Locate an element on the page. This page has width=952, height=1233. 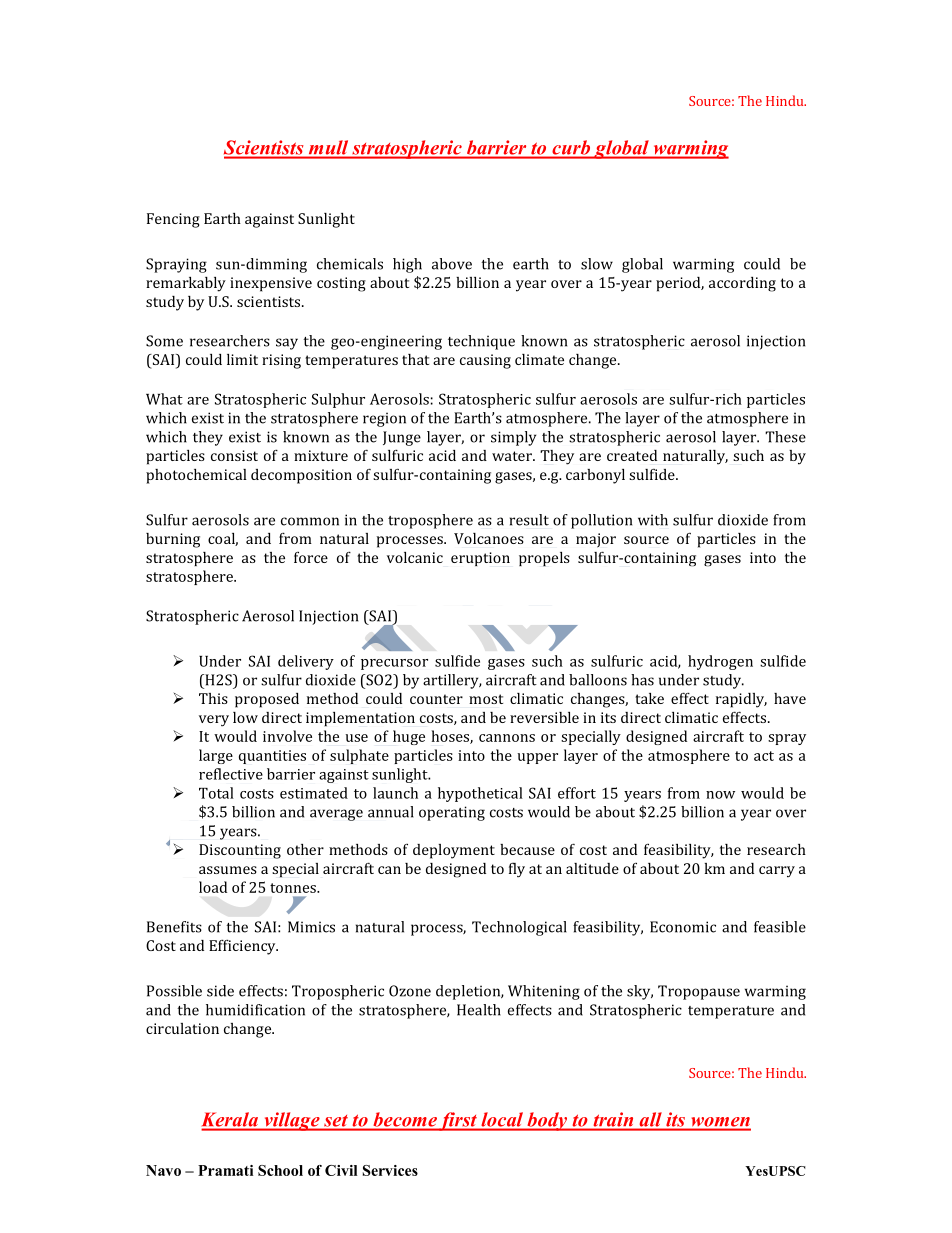
consist is located at coordinates (234, 455).
